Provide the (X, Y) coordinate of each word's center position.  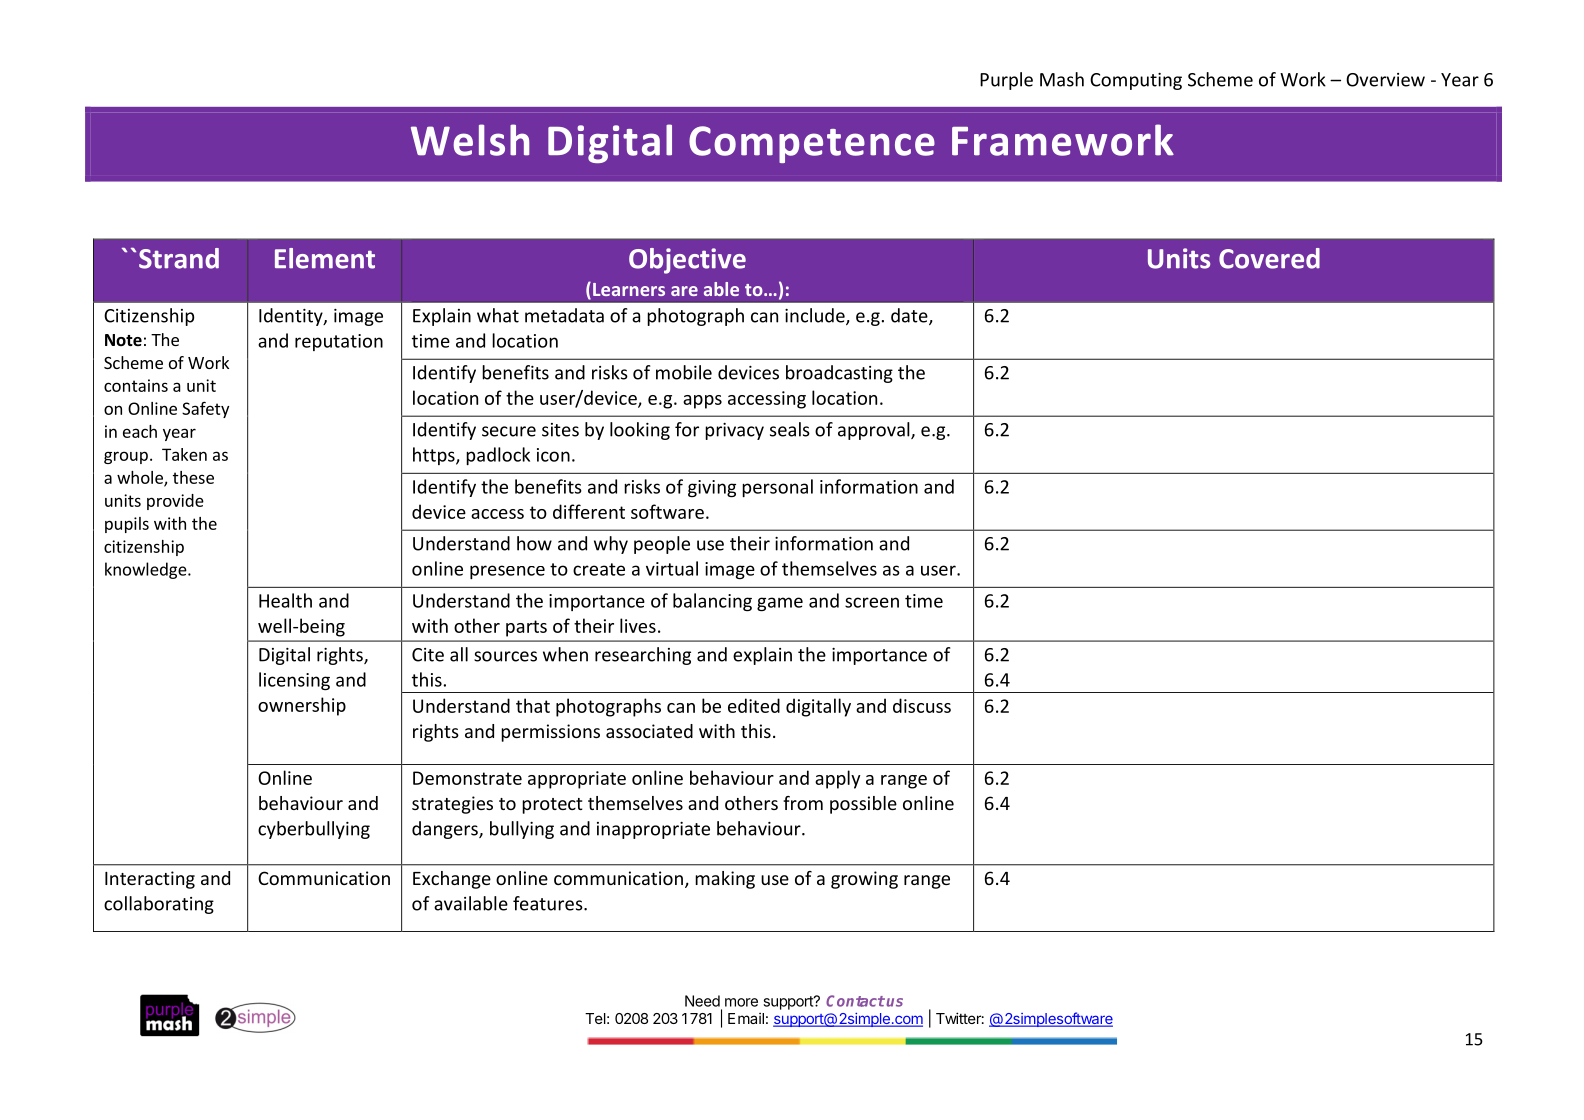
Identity (292, 317)
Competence (812, 144)
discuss (922, 705)
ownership (302, 706)
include (816, 316)
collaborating (159, 905)
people (662, 545)
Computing (1136, 81)
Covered (1269, 258)
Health (285, 600)
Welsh (470, 140)
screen (872, 602)
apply (837, 779)
